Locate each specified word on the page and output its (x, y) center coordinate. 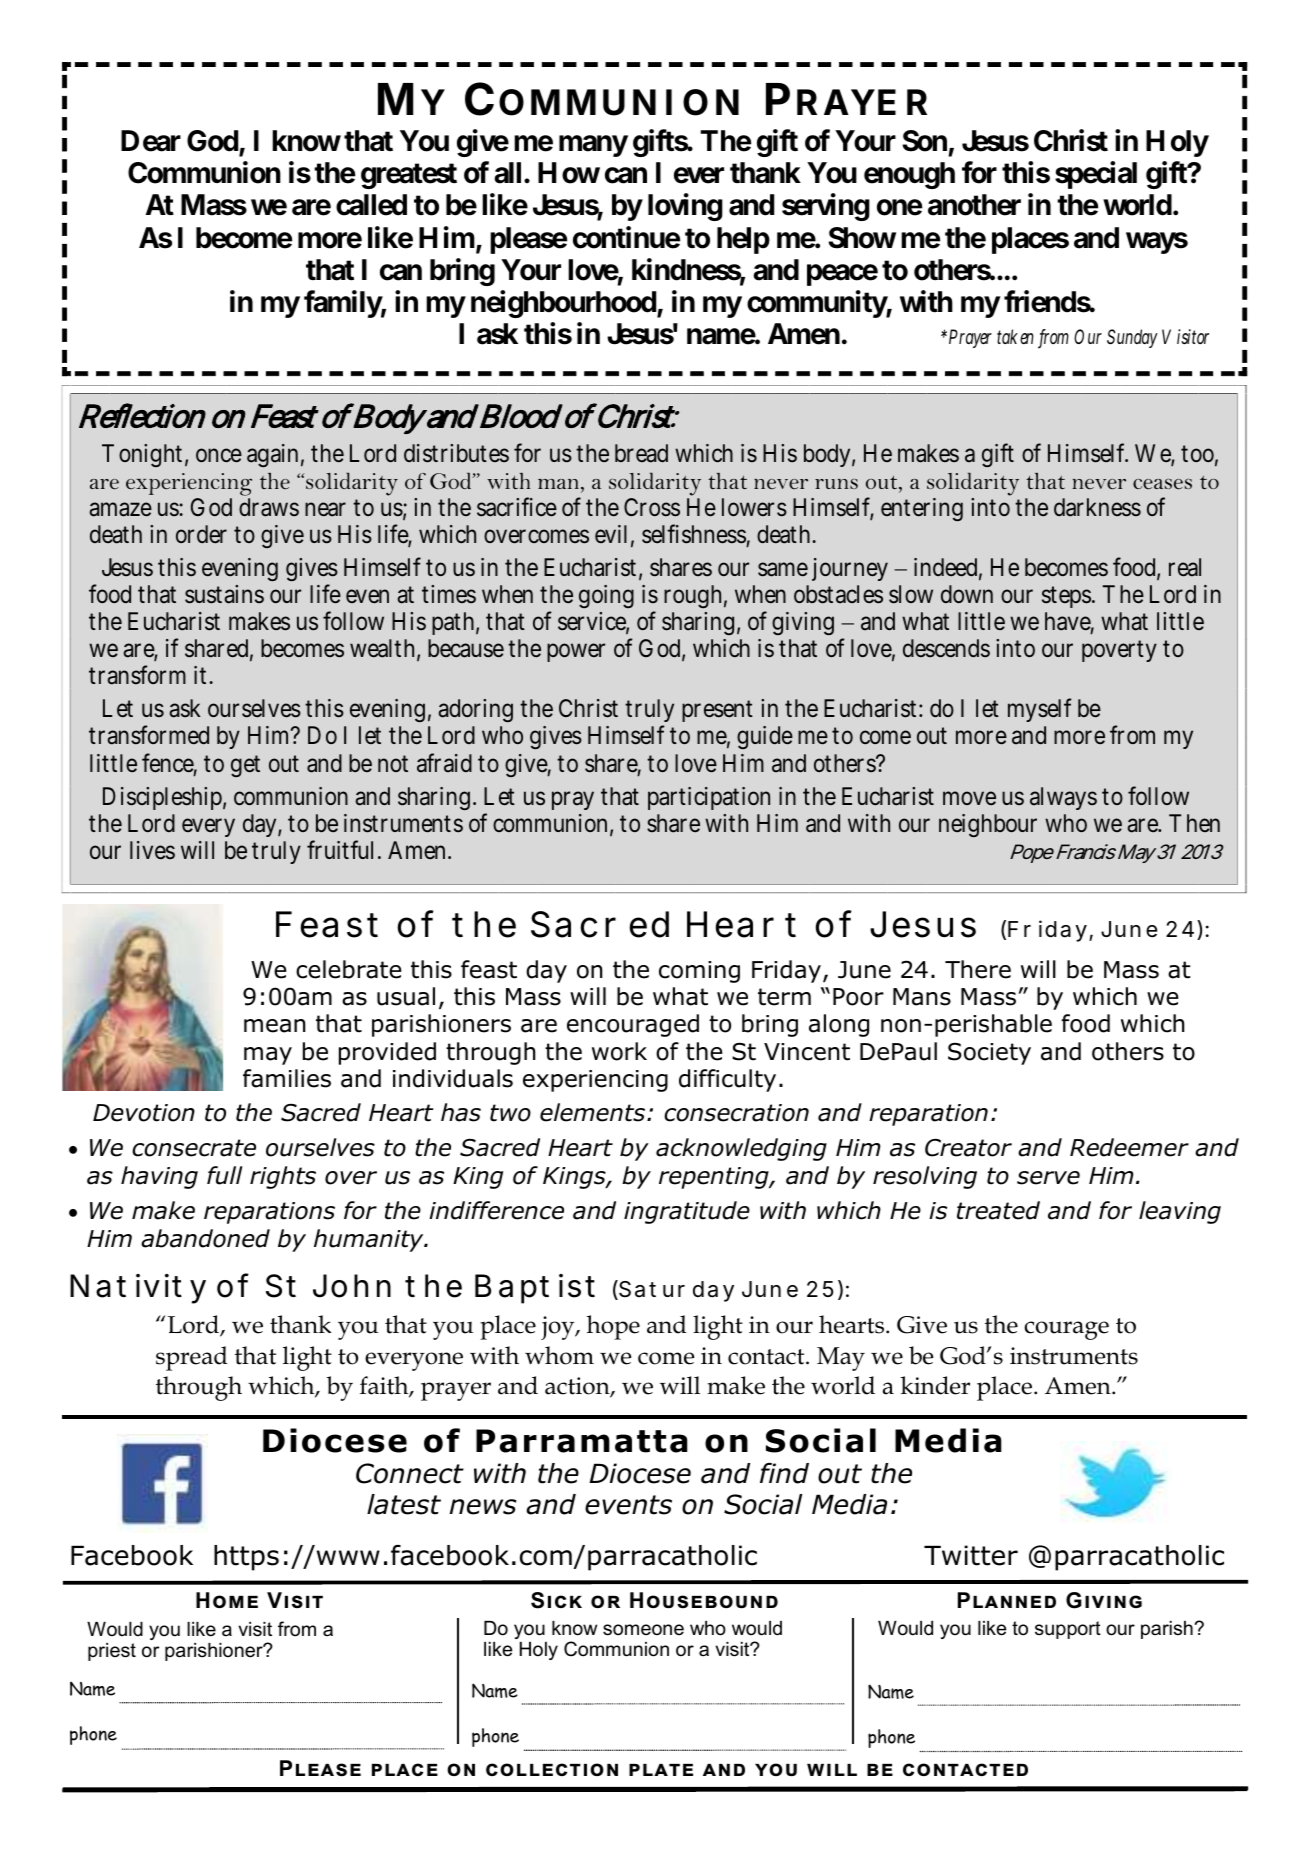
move (969, 798)
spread (192, 1358)
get (245, 766)
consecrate (194, 1148)
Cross (652, 507)
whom (559, 1355)
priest (112, 1652)
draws (269, 507)
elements (592, 1112)
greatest (409, 176)
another (974, 205)
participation (709, 798)
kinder (935, 1385)
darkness (1097, 507)
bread (641, 453)
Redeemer (1129, 1147)
